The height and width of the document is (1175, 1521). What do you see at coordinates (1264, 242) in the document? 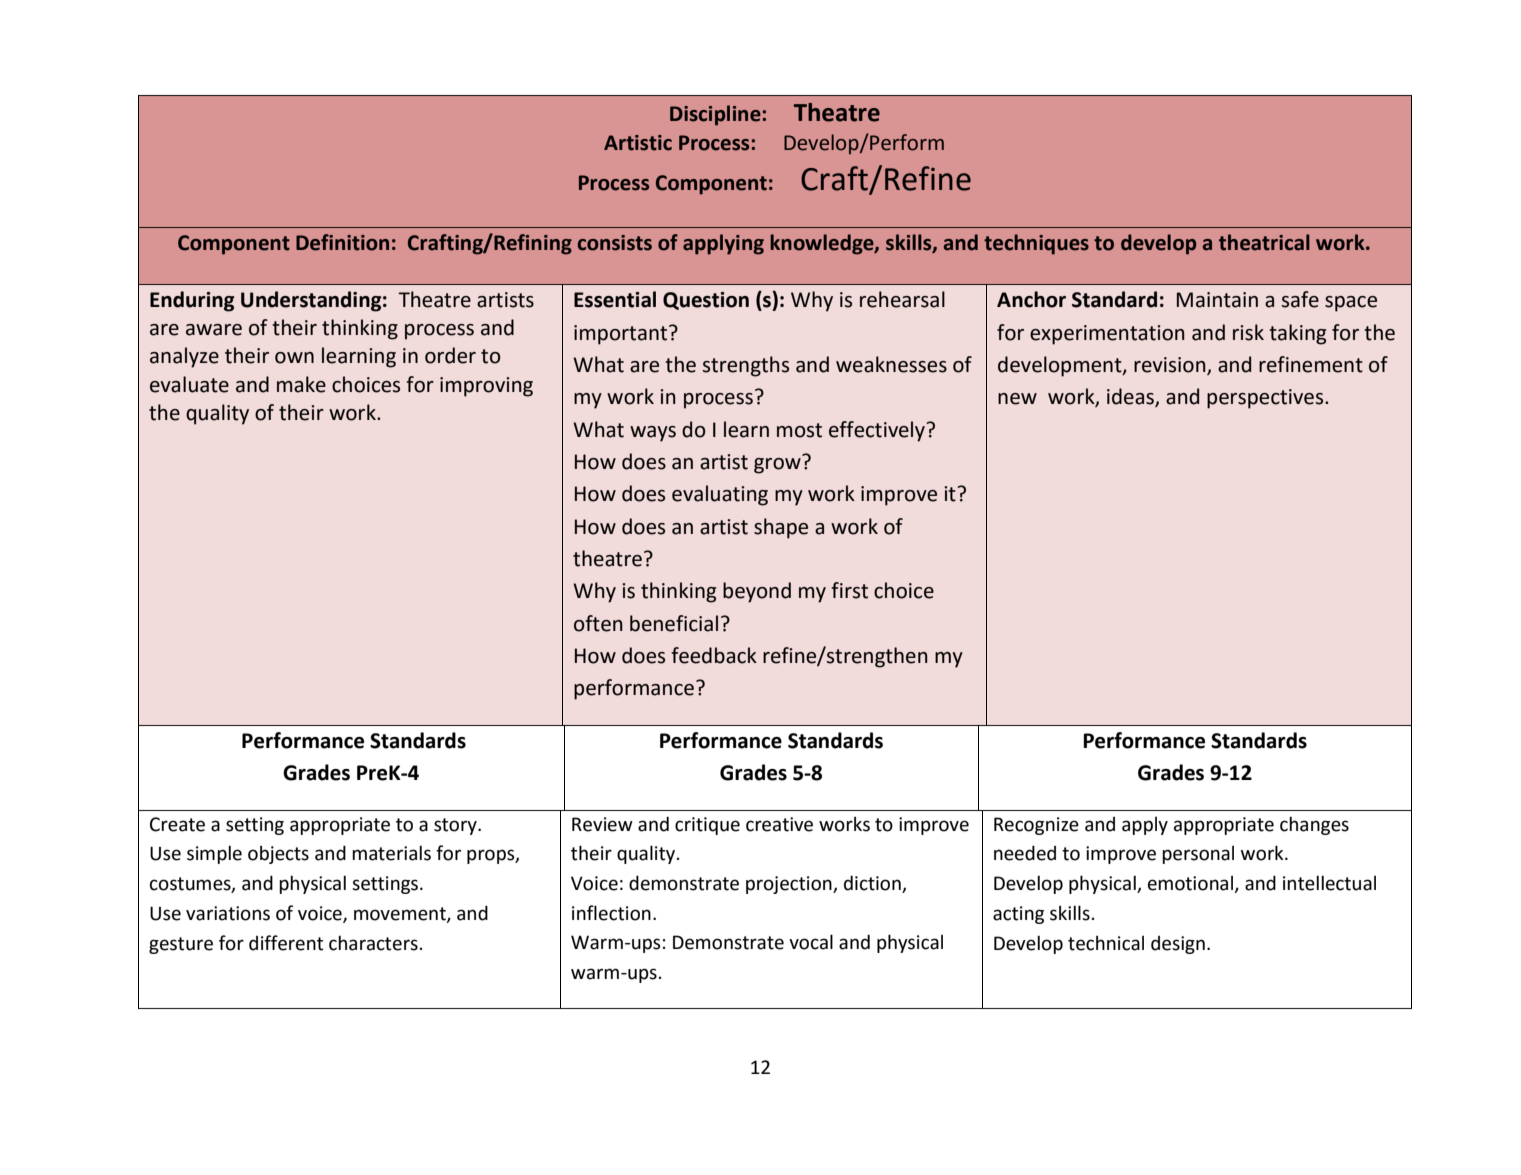
I see `theatrical` at bounding box center [1264, 242].
